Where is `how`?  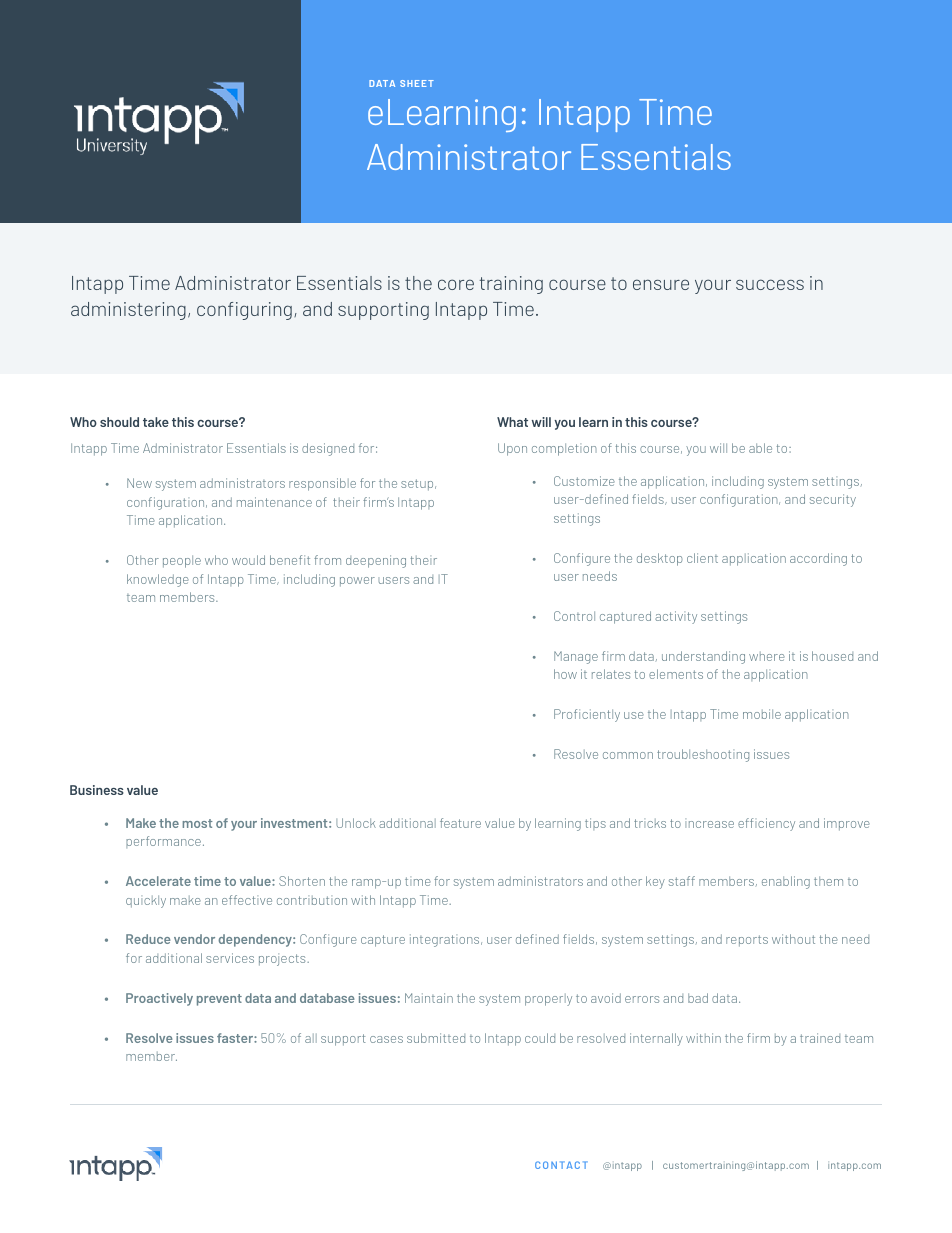
how is located at coordinates (565, 674).
